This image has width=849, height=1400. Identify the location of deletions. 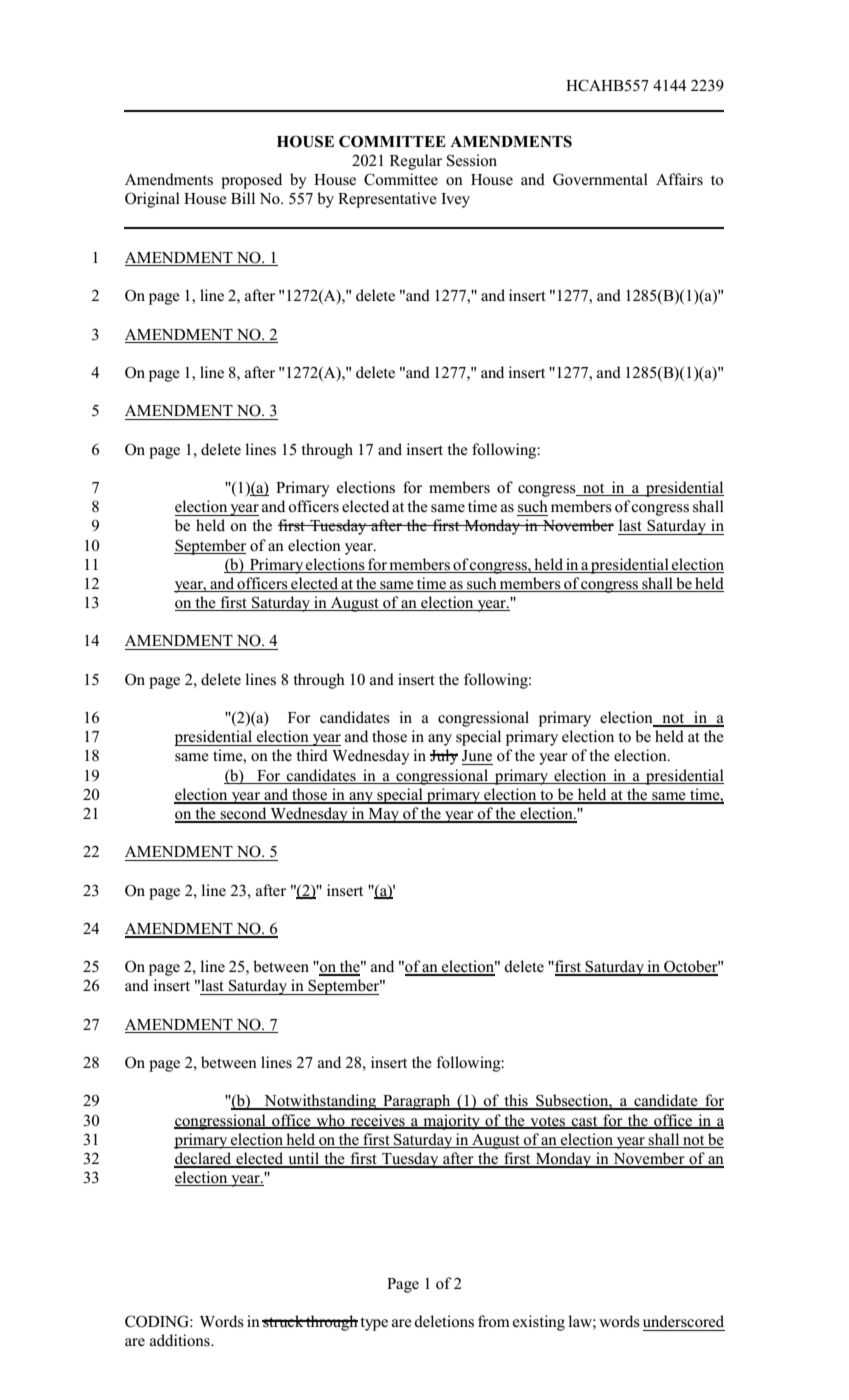
(444, 1321).
